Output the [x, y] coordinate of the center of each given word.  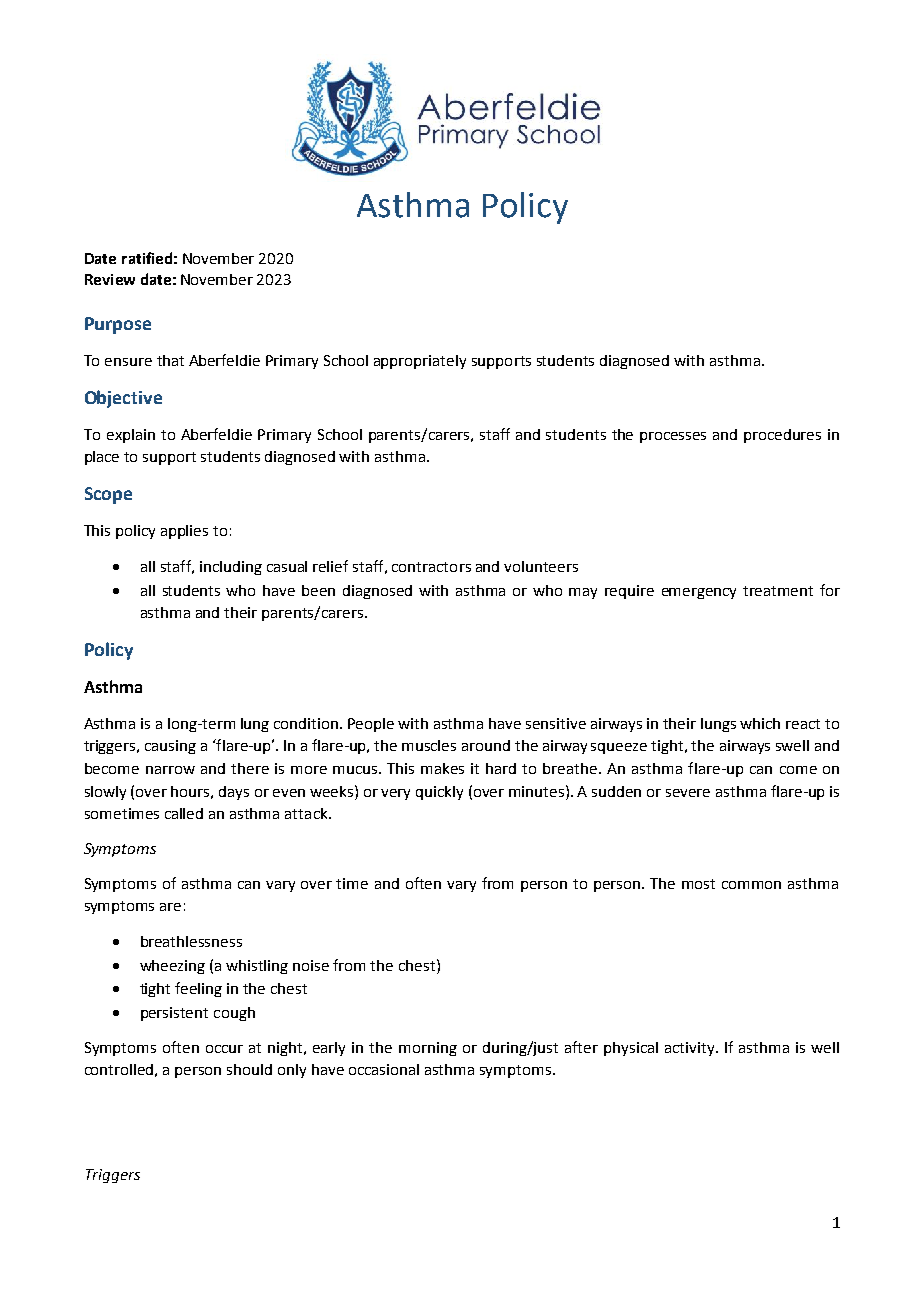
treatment [778, 591]
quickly [439, 793]
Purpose [118, 325]
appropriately [420, 362]
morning [428, 1049]
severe [688, 793]
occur [224, 1049]
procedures [782, 436]
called [184, 813]
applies [184, 532]
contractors [431, 567]
